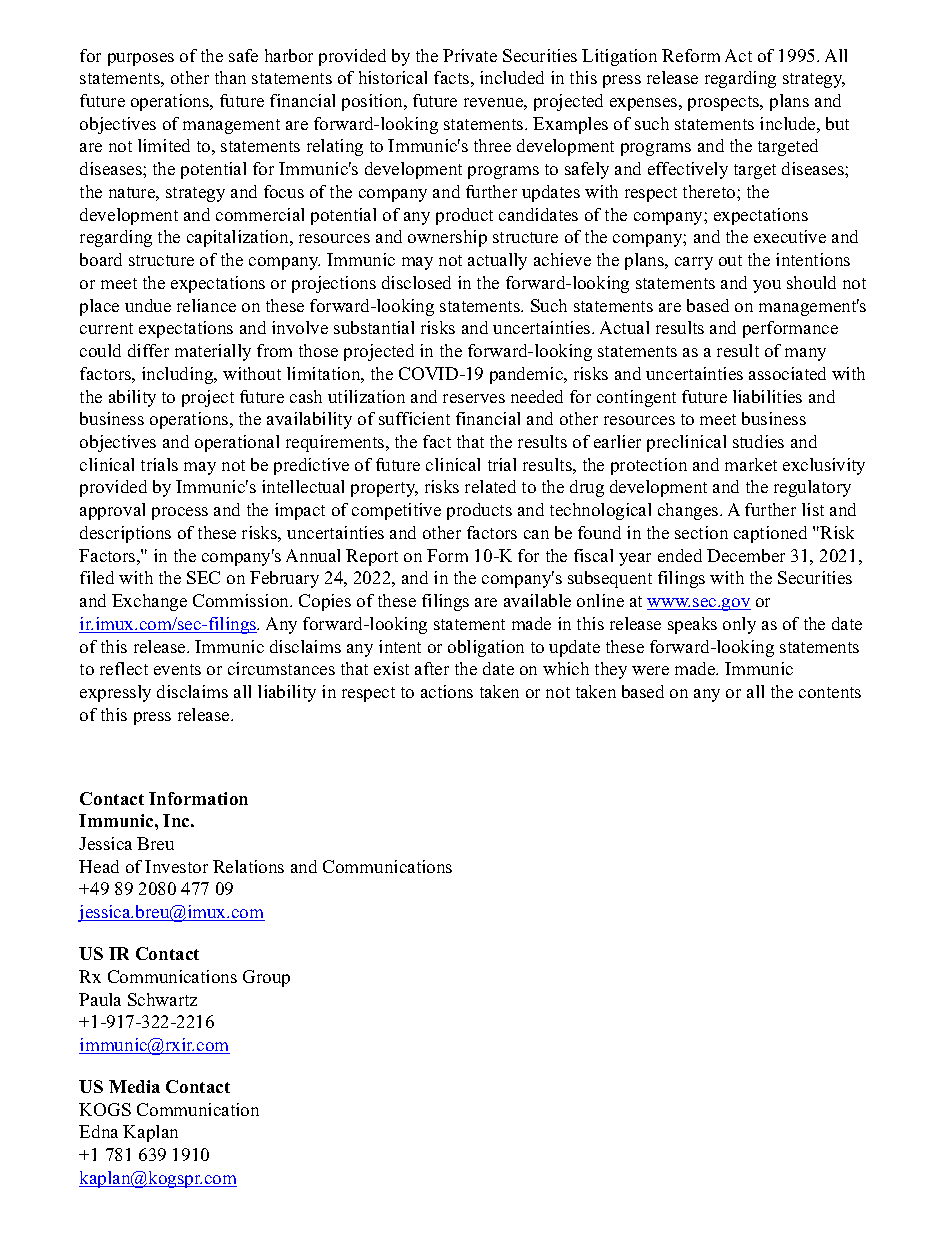 The image size is (952, 1233). I want to click on Group, so click(266, 978).
